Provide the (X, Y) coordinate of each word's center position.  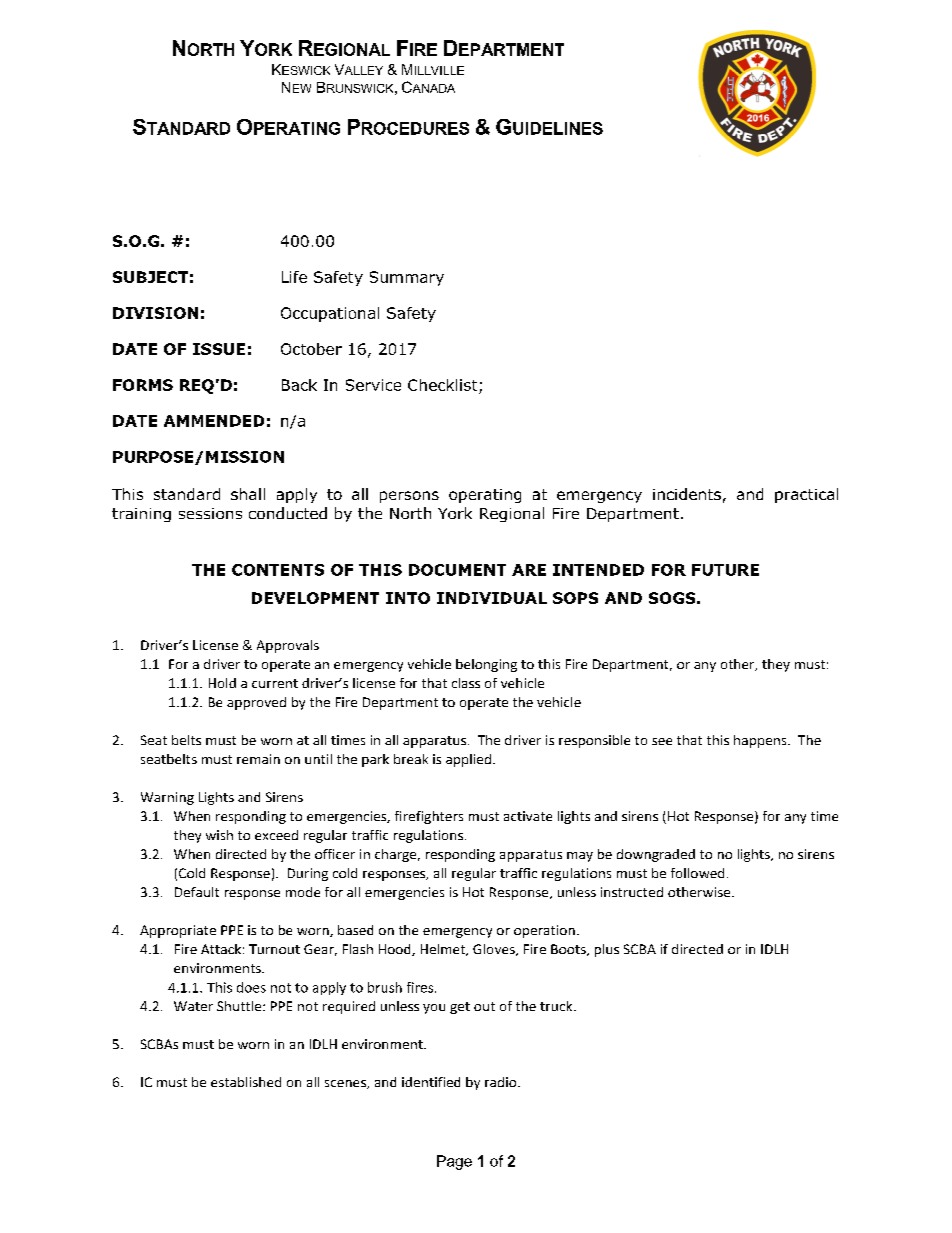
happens (761, 741)
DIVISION (155, 313)
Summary (407, 278)
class (466, 683)
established (246, 1082)
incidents (687, 494)
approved (256, 703)
